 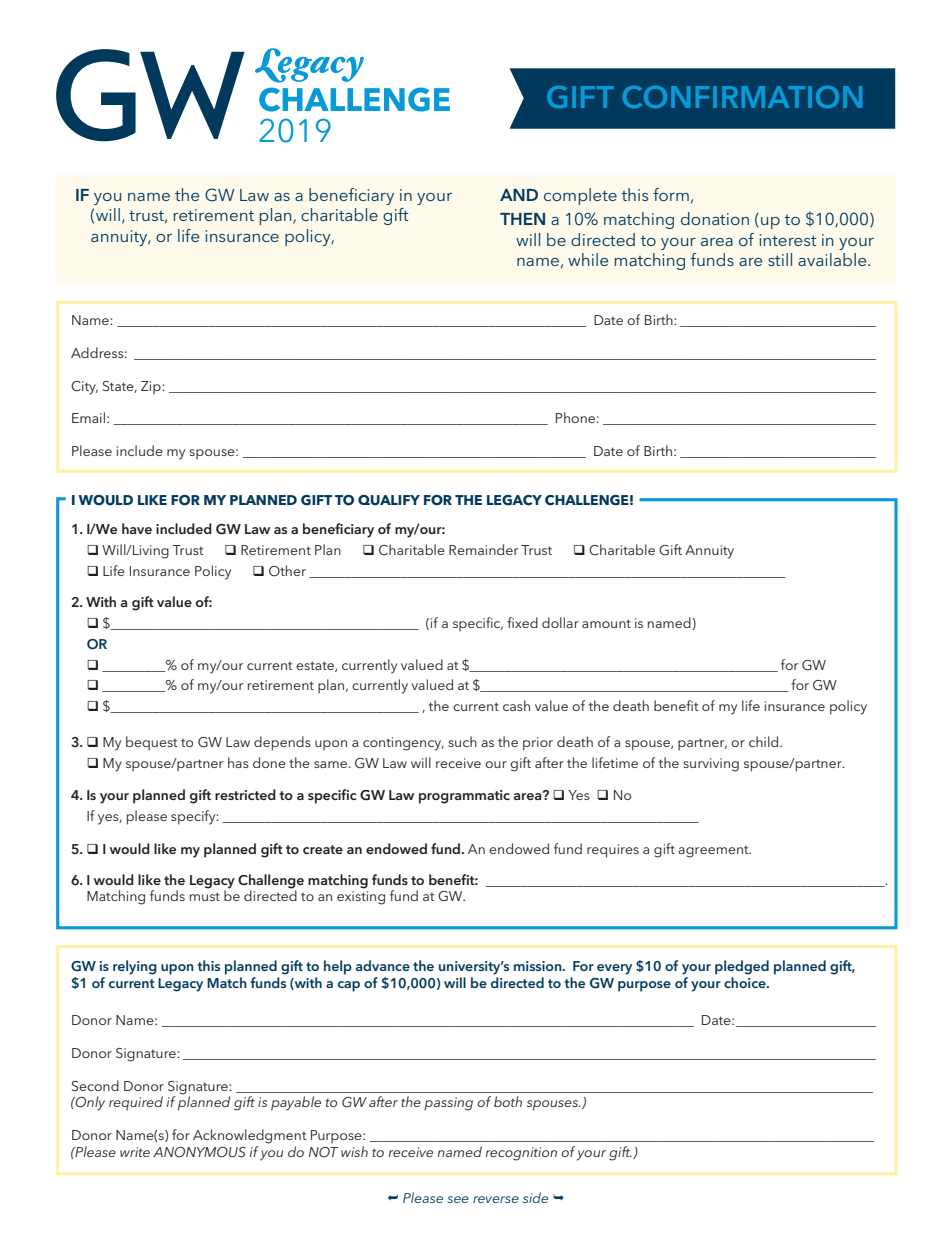 I want to click on agreement, so click(x=714, y=851).
